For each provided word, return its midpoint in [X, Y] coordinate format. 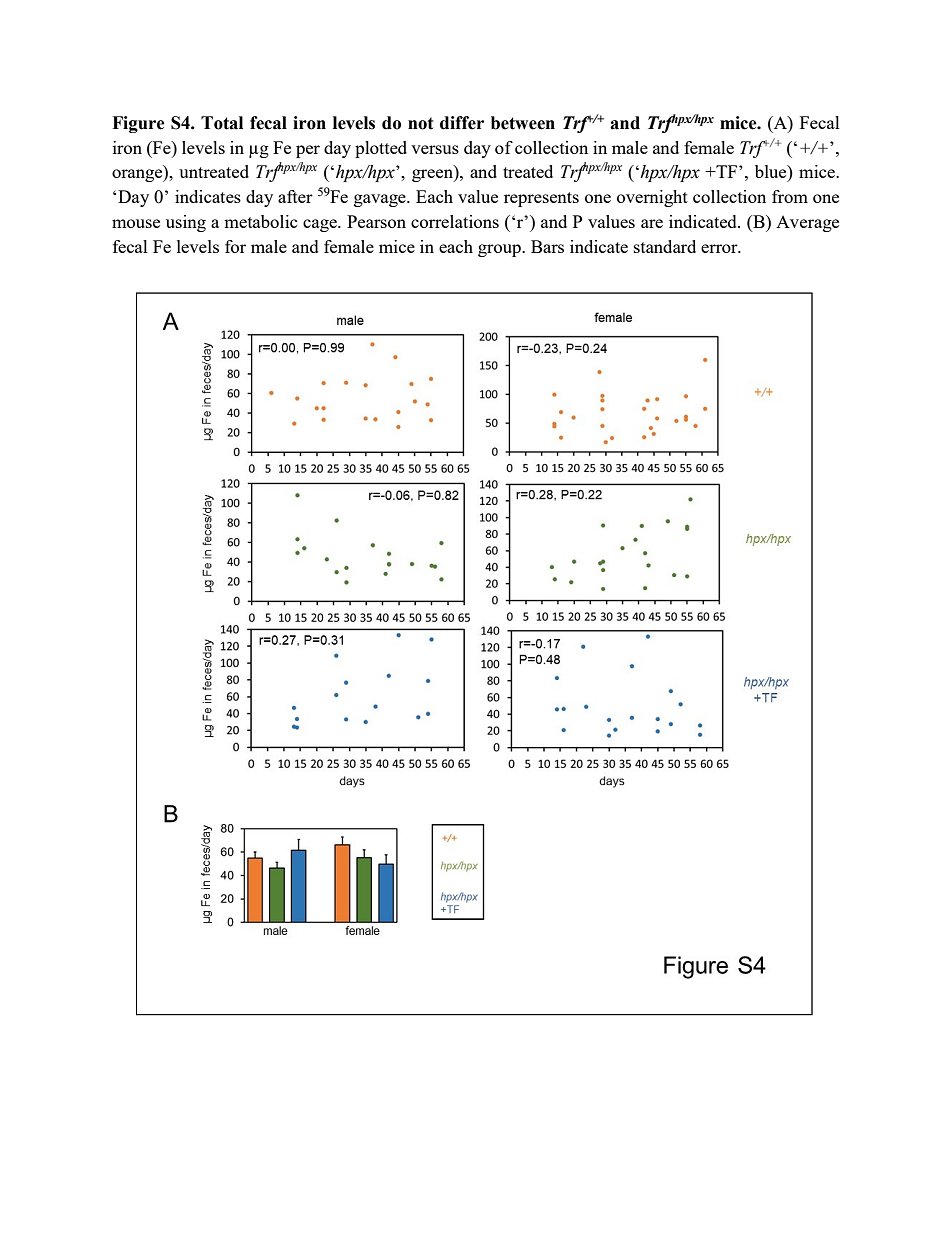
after [295, 196]
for [235, 246]
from [790, 196]
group [500, 250]
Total [222, 123]
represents [541, 199]
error [720, 248]
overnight [652, 198]
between [523, 123]
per [308, 151]
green [433, 175]
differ [462, 123]
